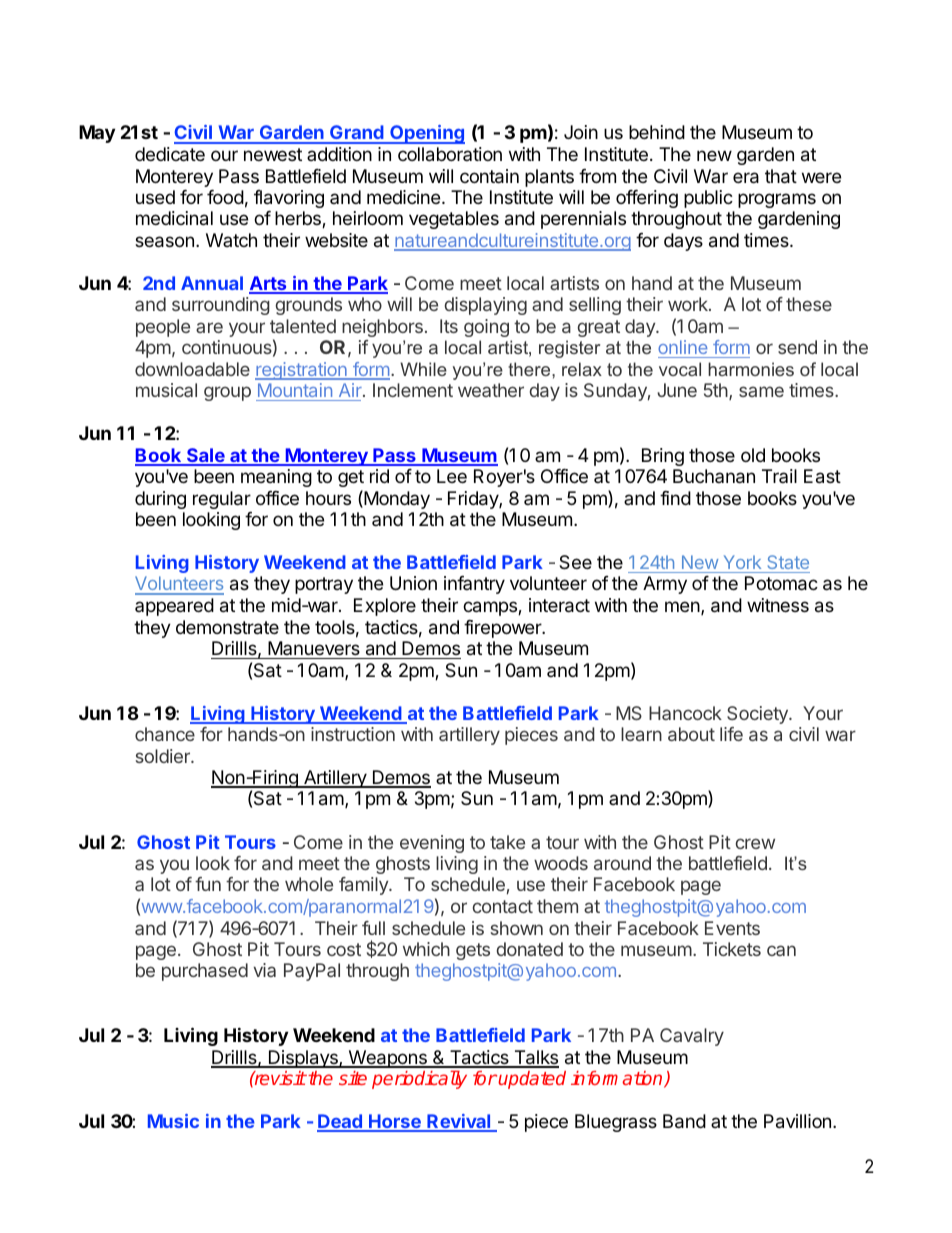 The height and width of the screenshot is (1233, 952). Describe the element at coordinates (781, 176) in the screenshot. I see `that` at that location.
